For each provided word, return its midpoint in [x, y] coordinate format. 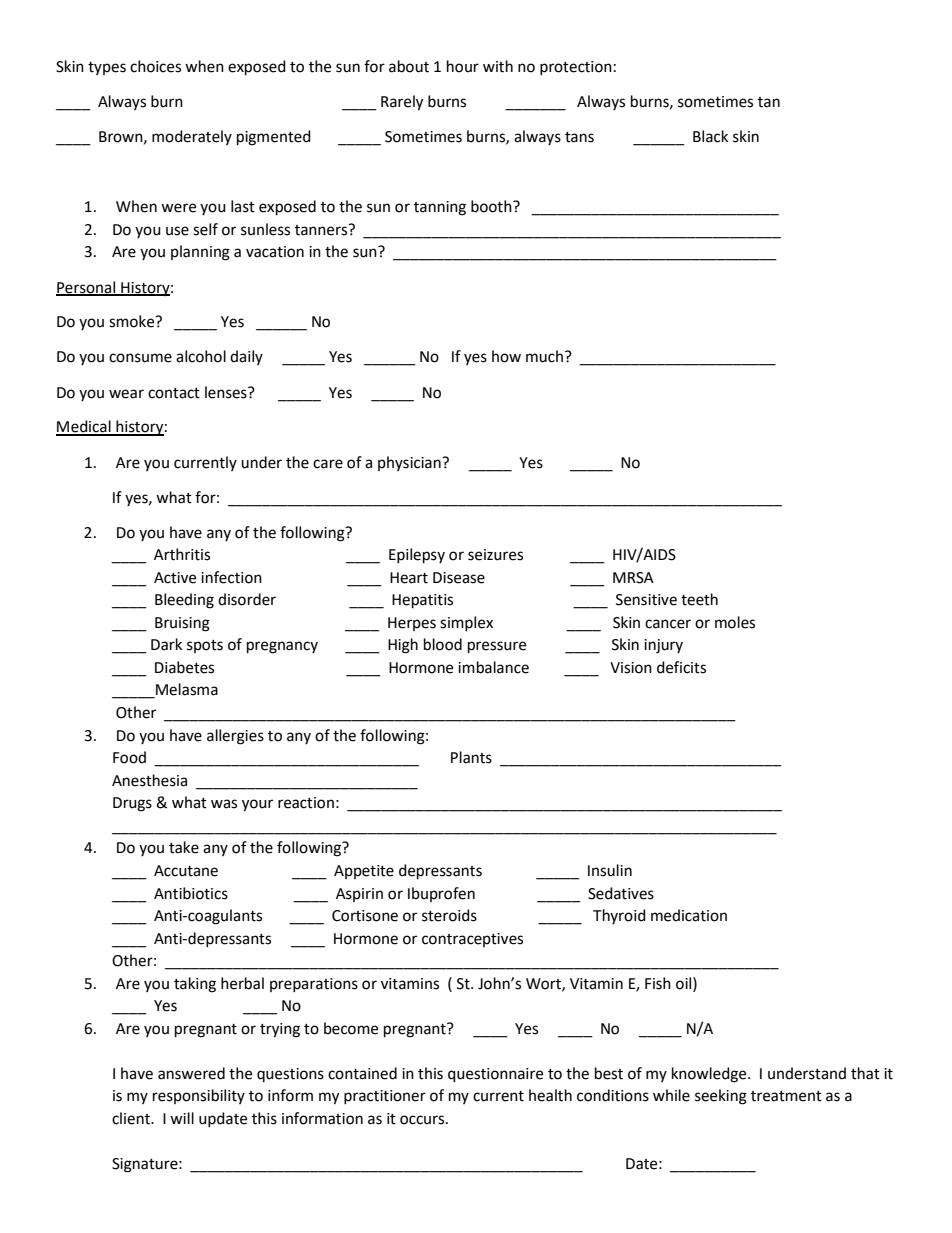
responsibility [199, 1096]
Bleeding [184, 601]
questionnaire [495, 1075]
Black [710, 136]
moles [735, 622]
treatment [786, 1096]
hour [463, 66]
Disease [459, 578]
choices [155, 66]
